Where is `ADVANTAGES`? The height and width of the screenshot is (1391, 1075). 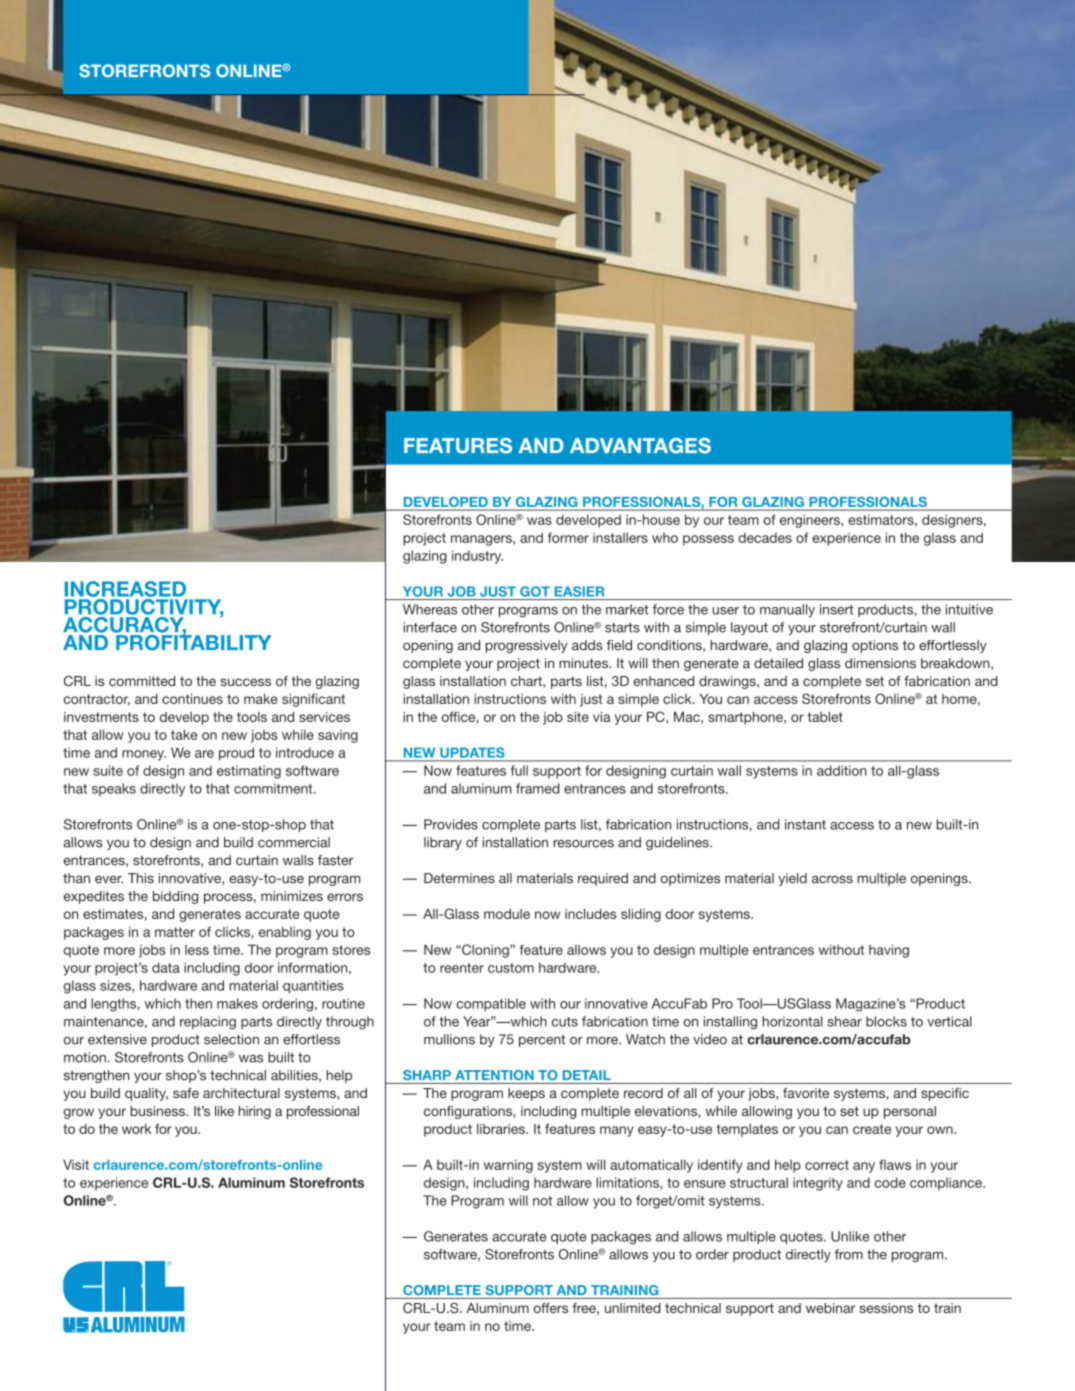 ADVANTAGES is located at coordinates (640, 446).
